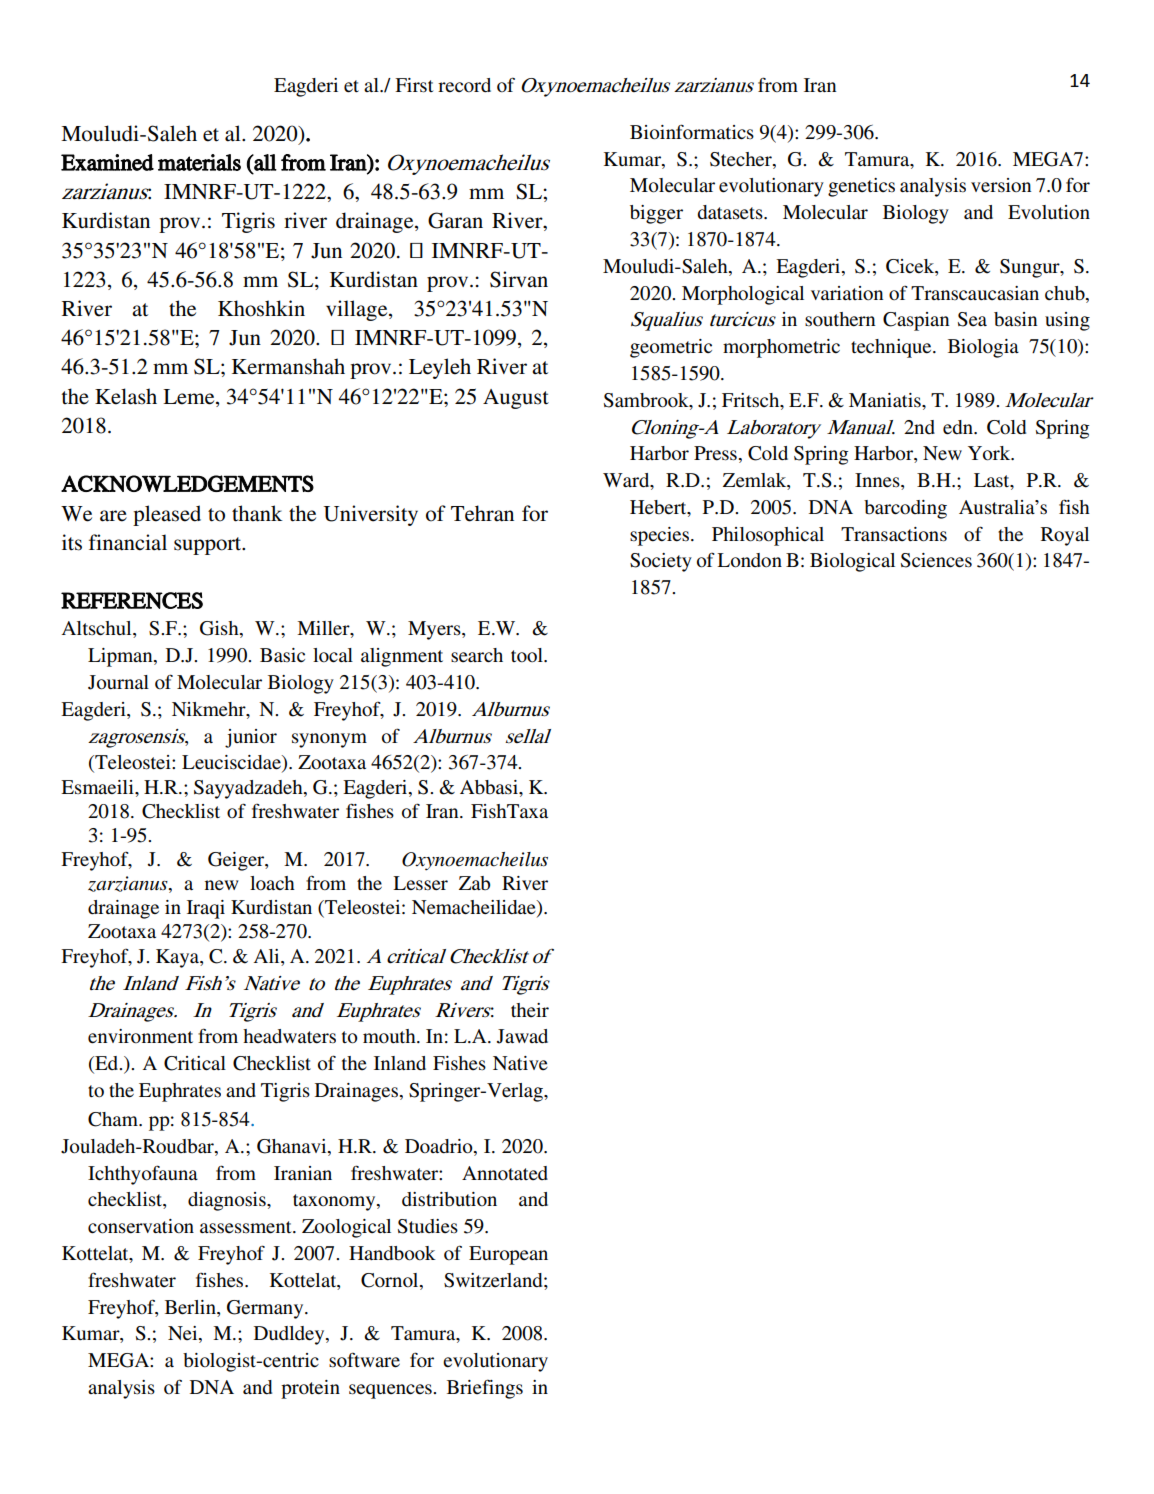 The image size is (1154, 1494). Describe the element at coordinates (1001, 185) in the screenshot. I see `version` at that location.
